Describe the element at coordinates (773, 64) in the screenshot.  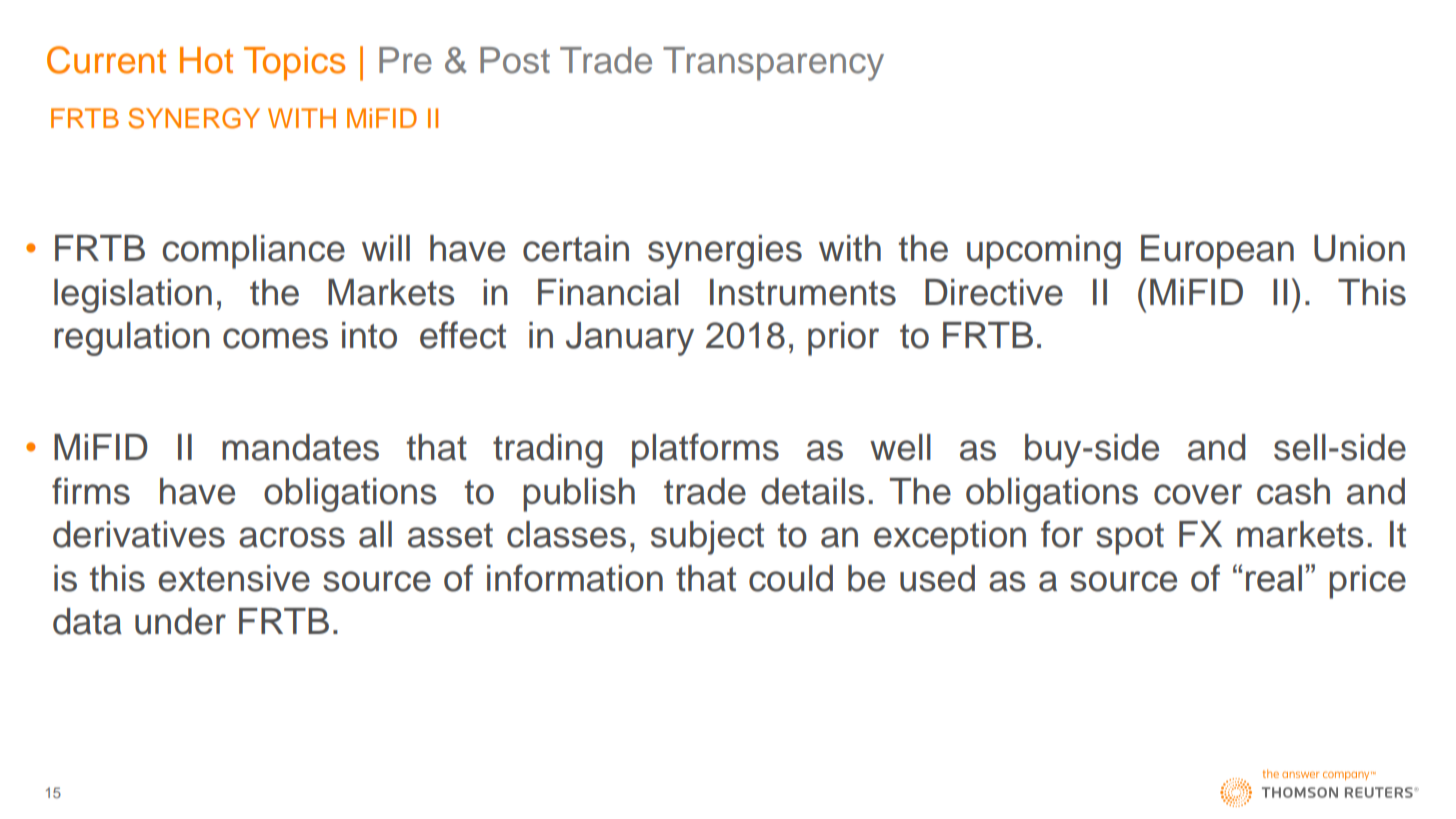
I see `Transparency` at that location.
